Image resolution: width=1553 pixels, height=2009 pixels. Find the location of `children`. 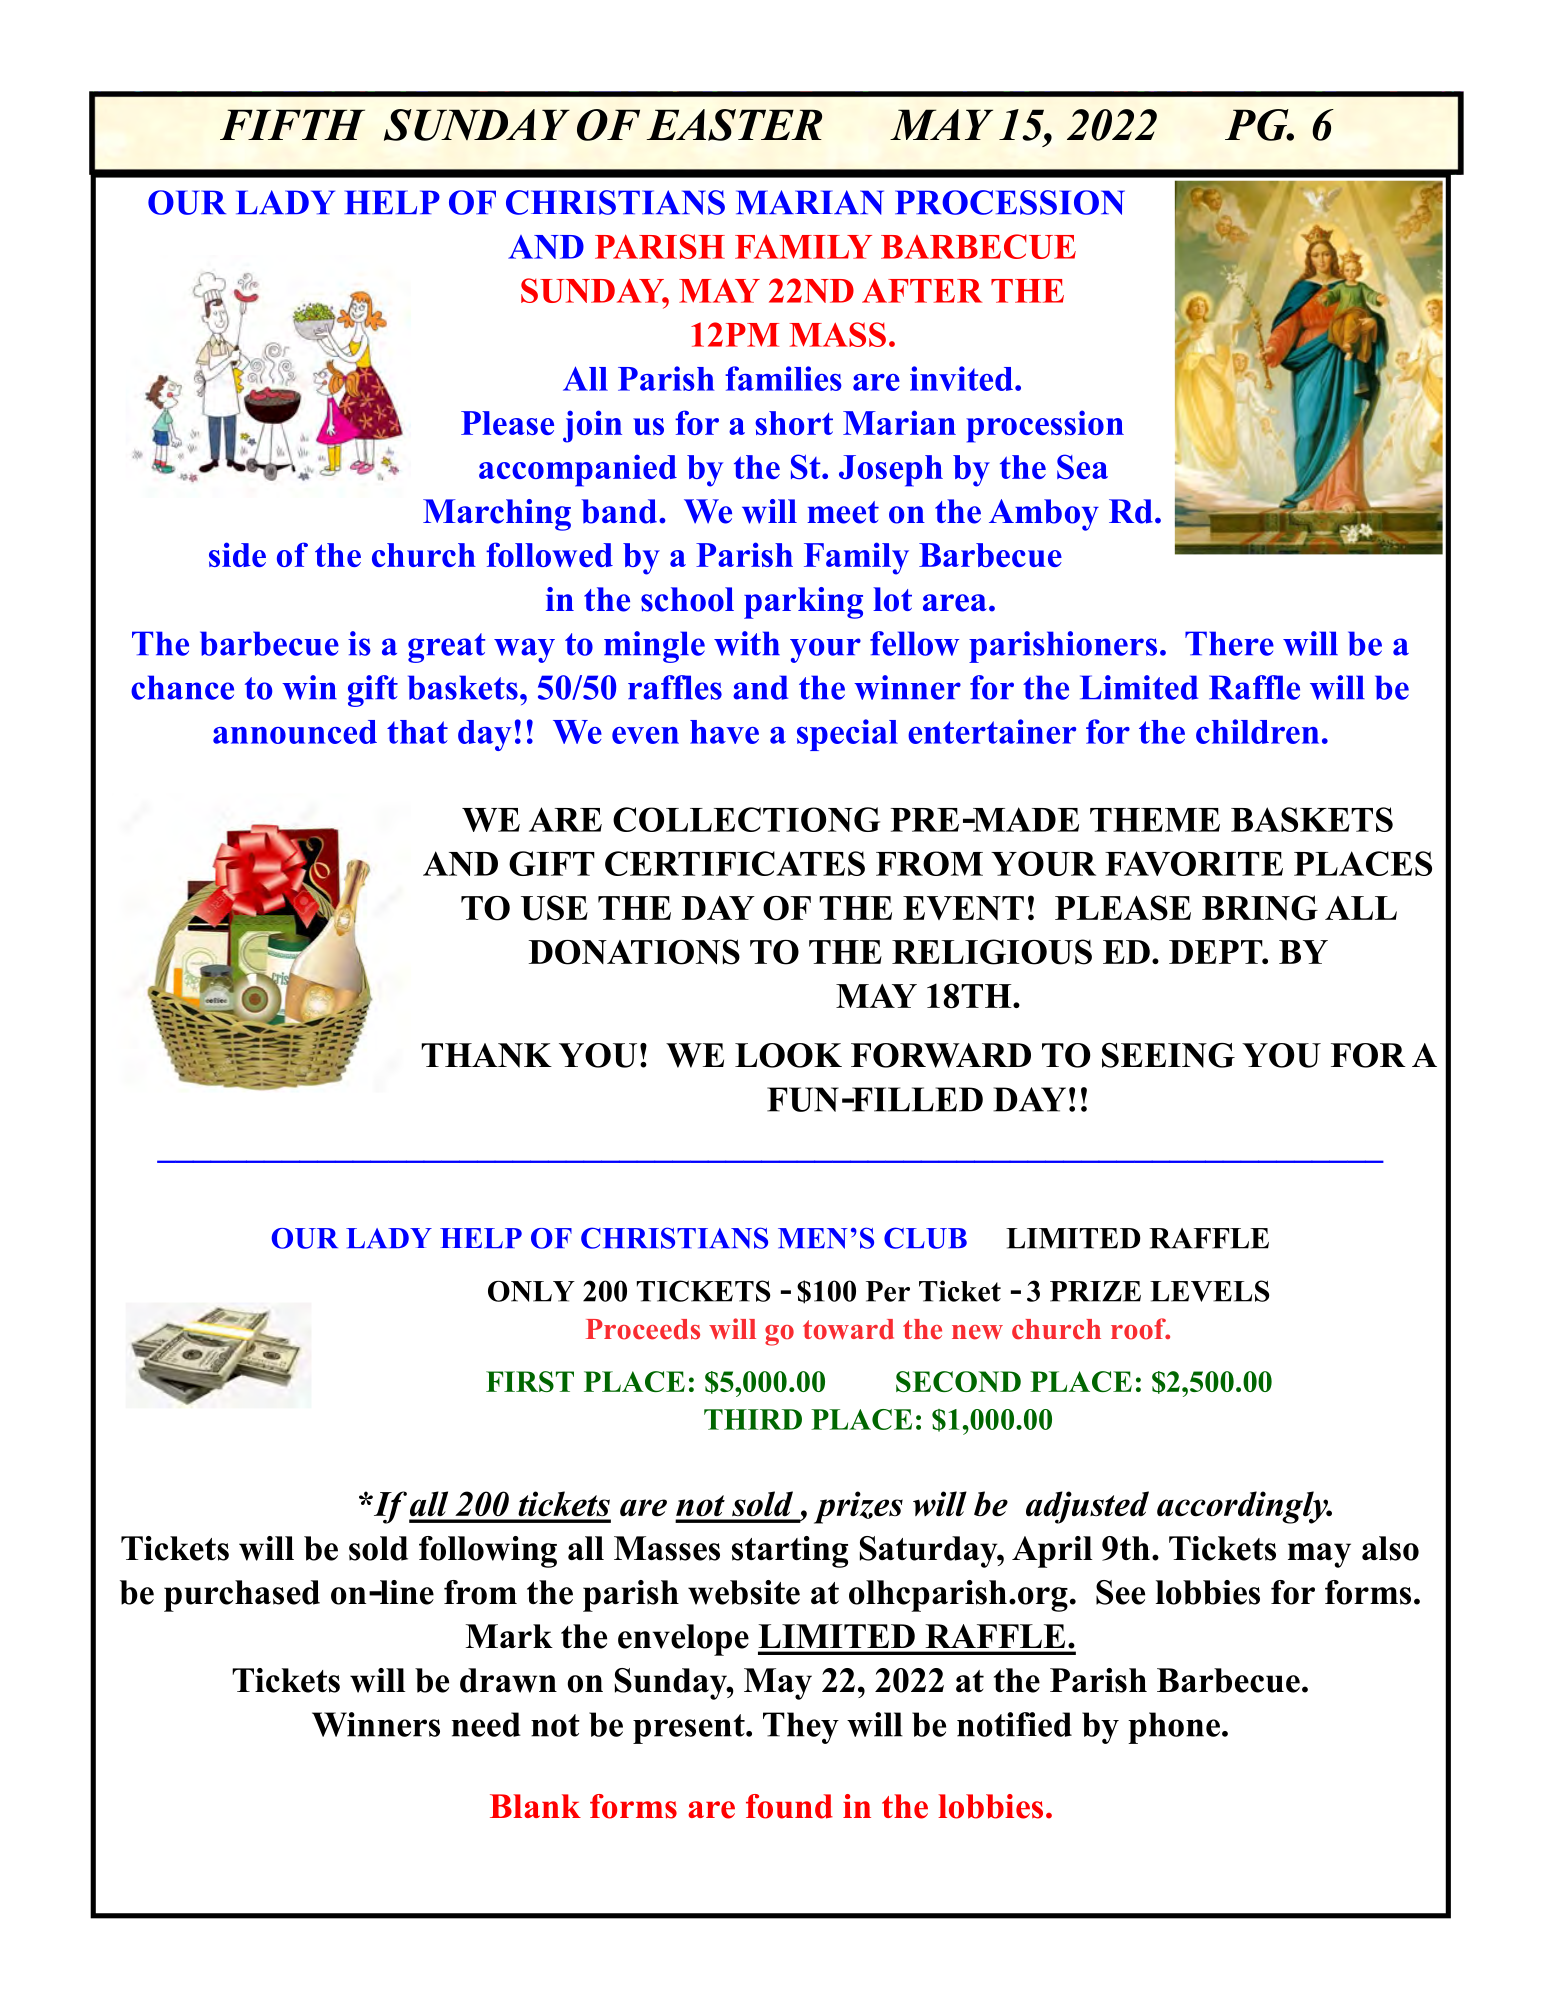

children is located at coordinates (1257, 731).
